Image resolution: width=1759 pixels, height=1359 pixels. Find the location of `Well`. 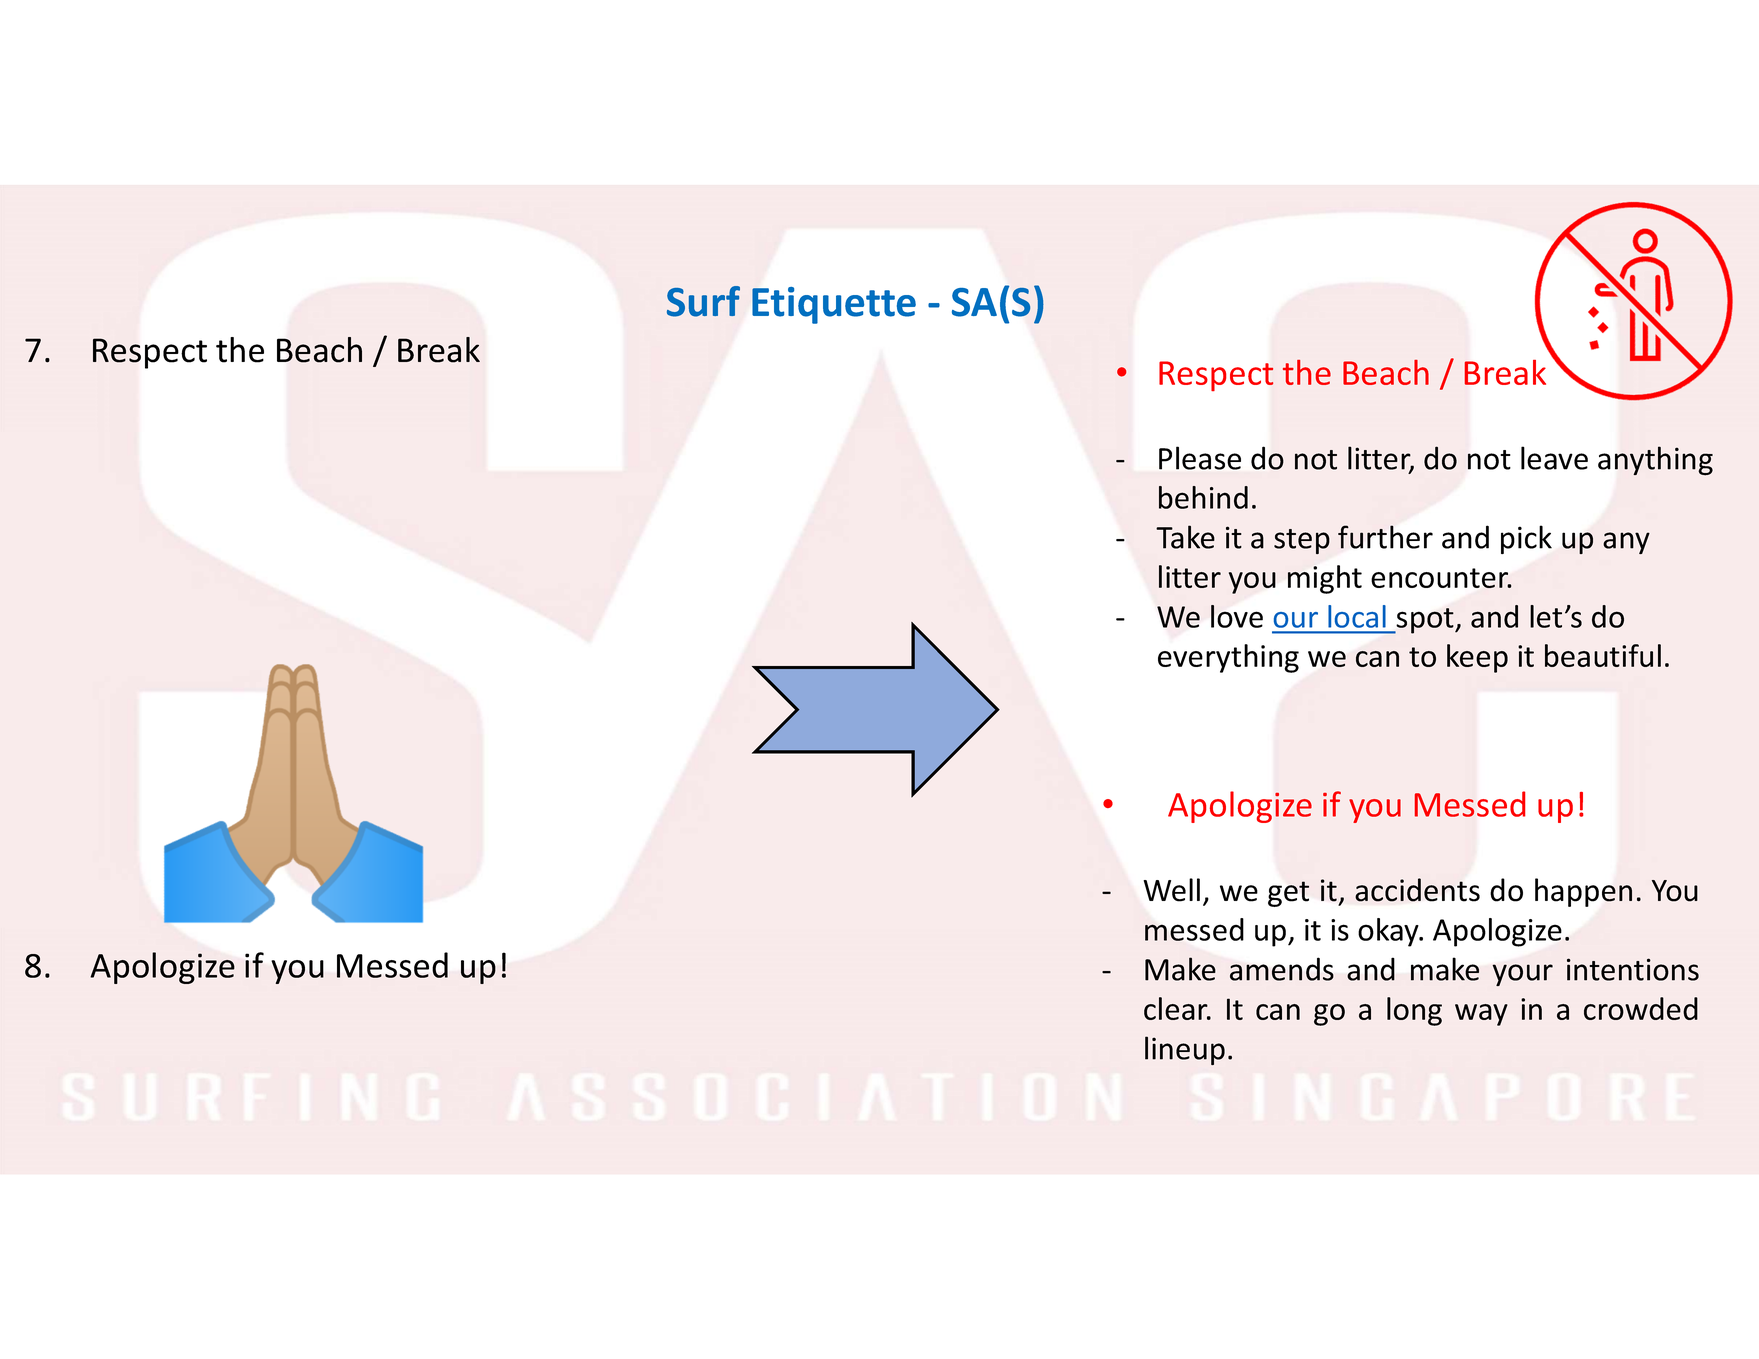

Well is located at coordinates (1171, 890).
